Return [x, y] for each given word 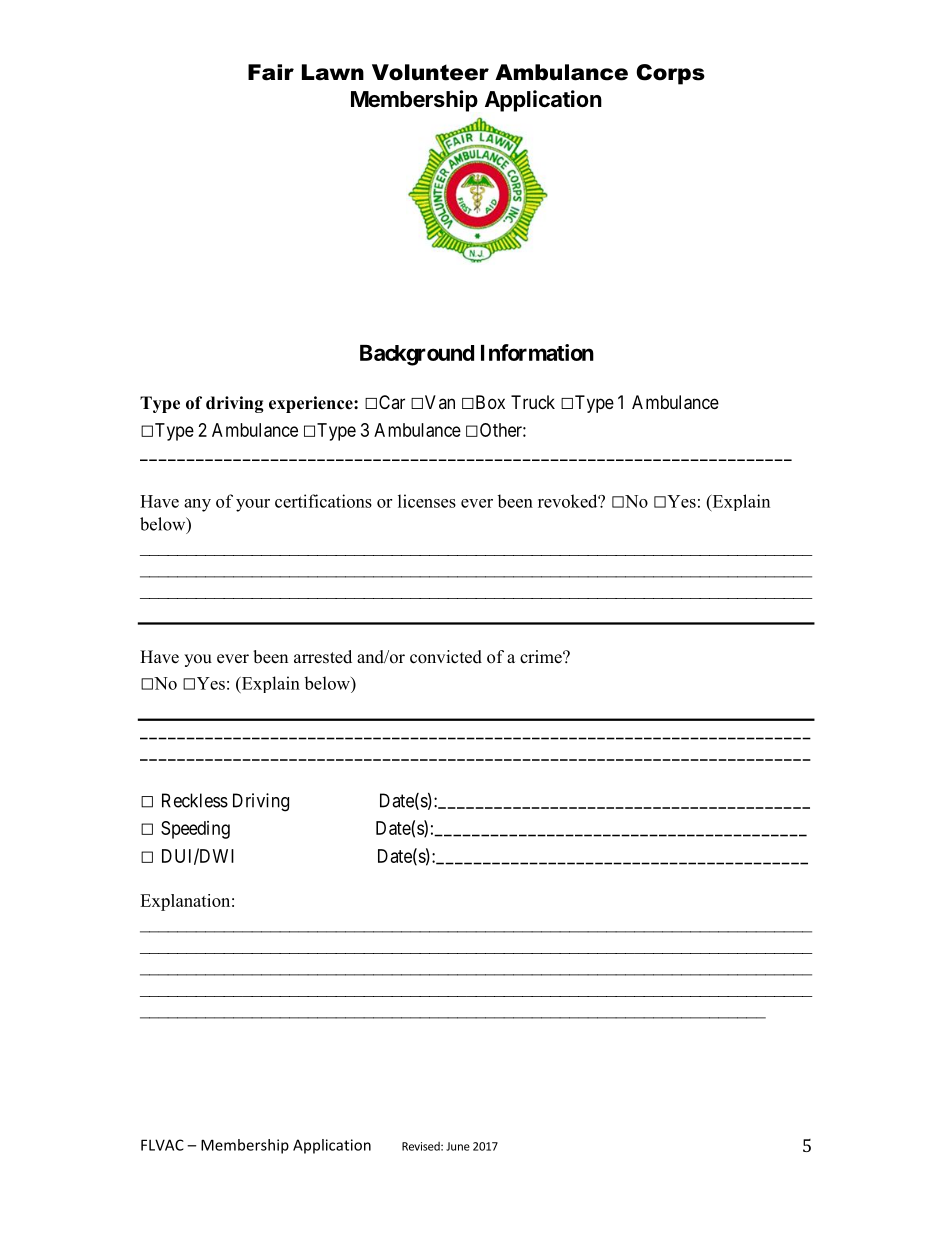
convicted [446, 657]
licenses [427, 501]
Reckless [195, 800]
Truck [533, 402]
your [253, 505]
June [458, 1146]
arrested [323, 657]
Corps [670, 74]
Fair [271, 72]
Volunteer [430, 72]
